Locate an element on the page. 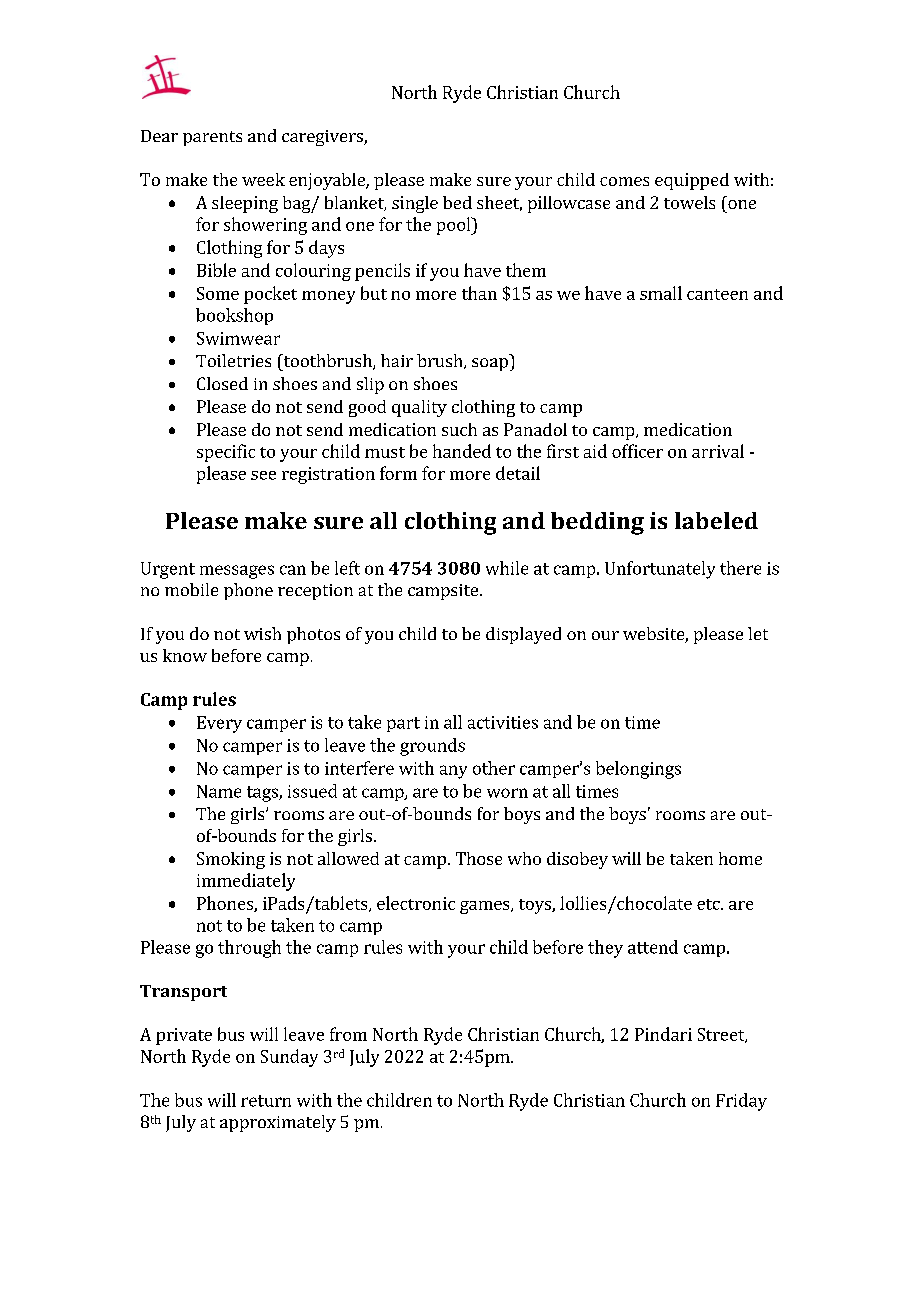 The height and width of the page is (1309, 924). return is located at coordinates (266, 1101).
